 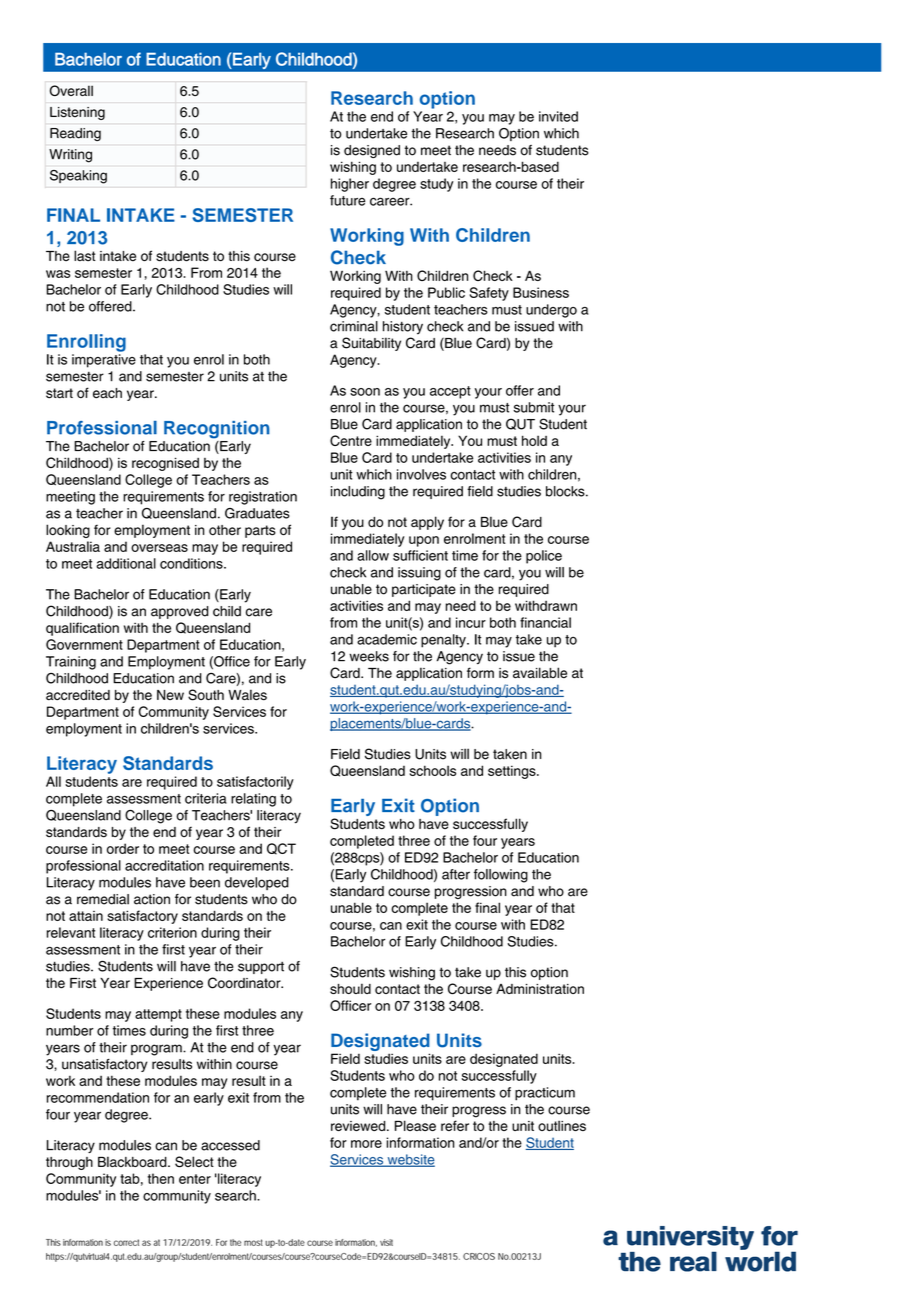 I want to click on should, so click(x=350, y=988).
